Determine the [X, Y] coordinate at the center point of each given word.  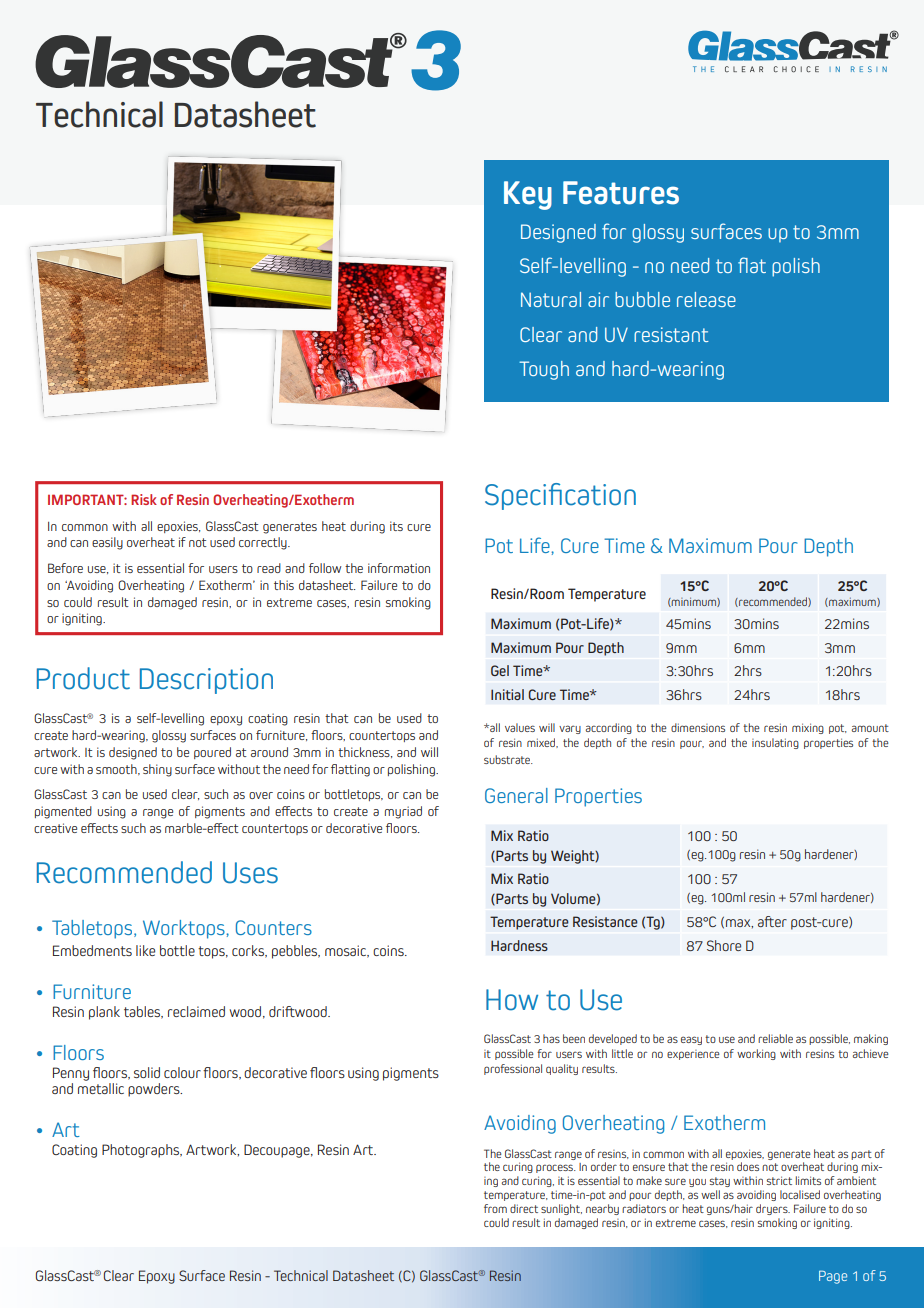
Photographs [142, 1151]
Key [528, 195]
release [706, 299]
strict [779, 1180]
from [495, 1208]
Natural [551, 299]
